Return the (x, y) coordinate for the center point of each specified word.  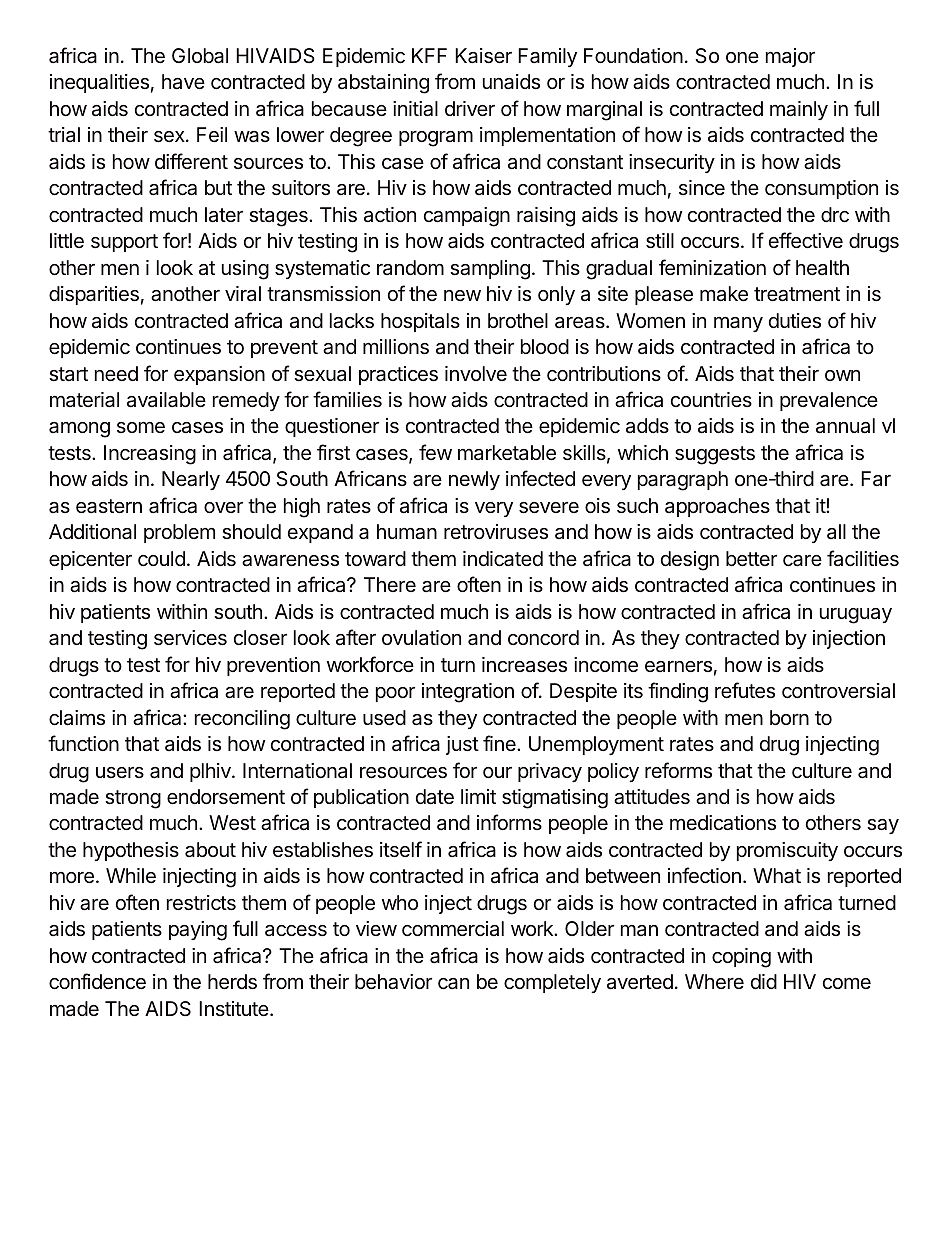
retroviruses (496, 532)
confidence (97, 981)
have (183, 82)
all (836, 531)
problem (179, 533)
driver (470, 108)
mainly (799, 110)
